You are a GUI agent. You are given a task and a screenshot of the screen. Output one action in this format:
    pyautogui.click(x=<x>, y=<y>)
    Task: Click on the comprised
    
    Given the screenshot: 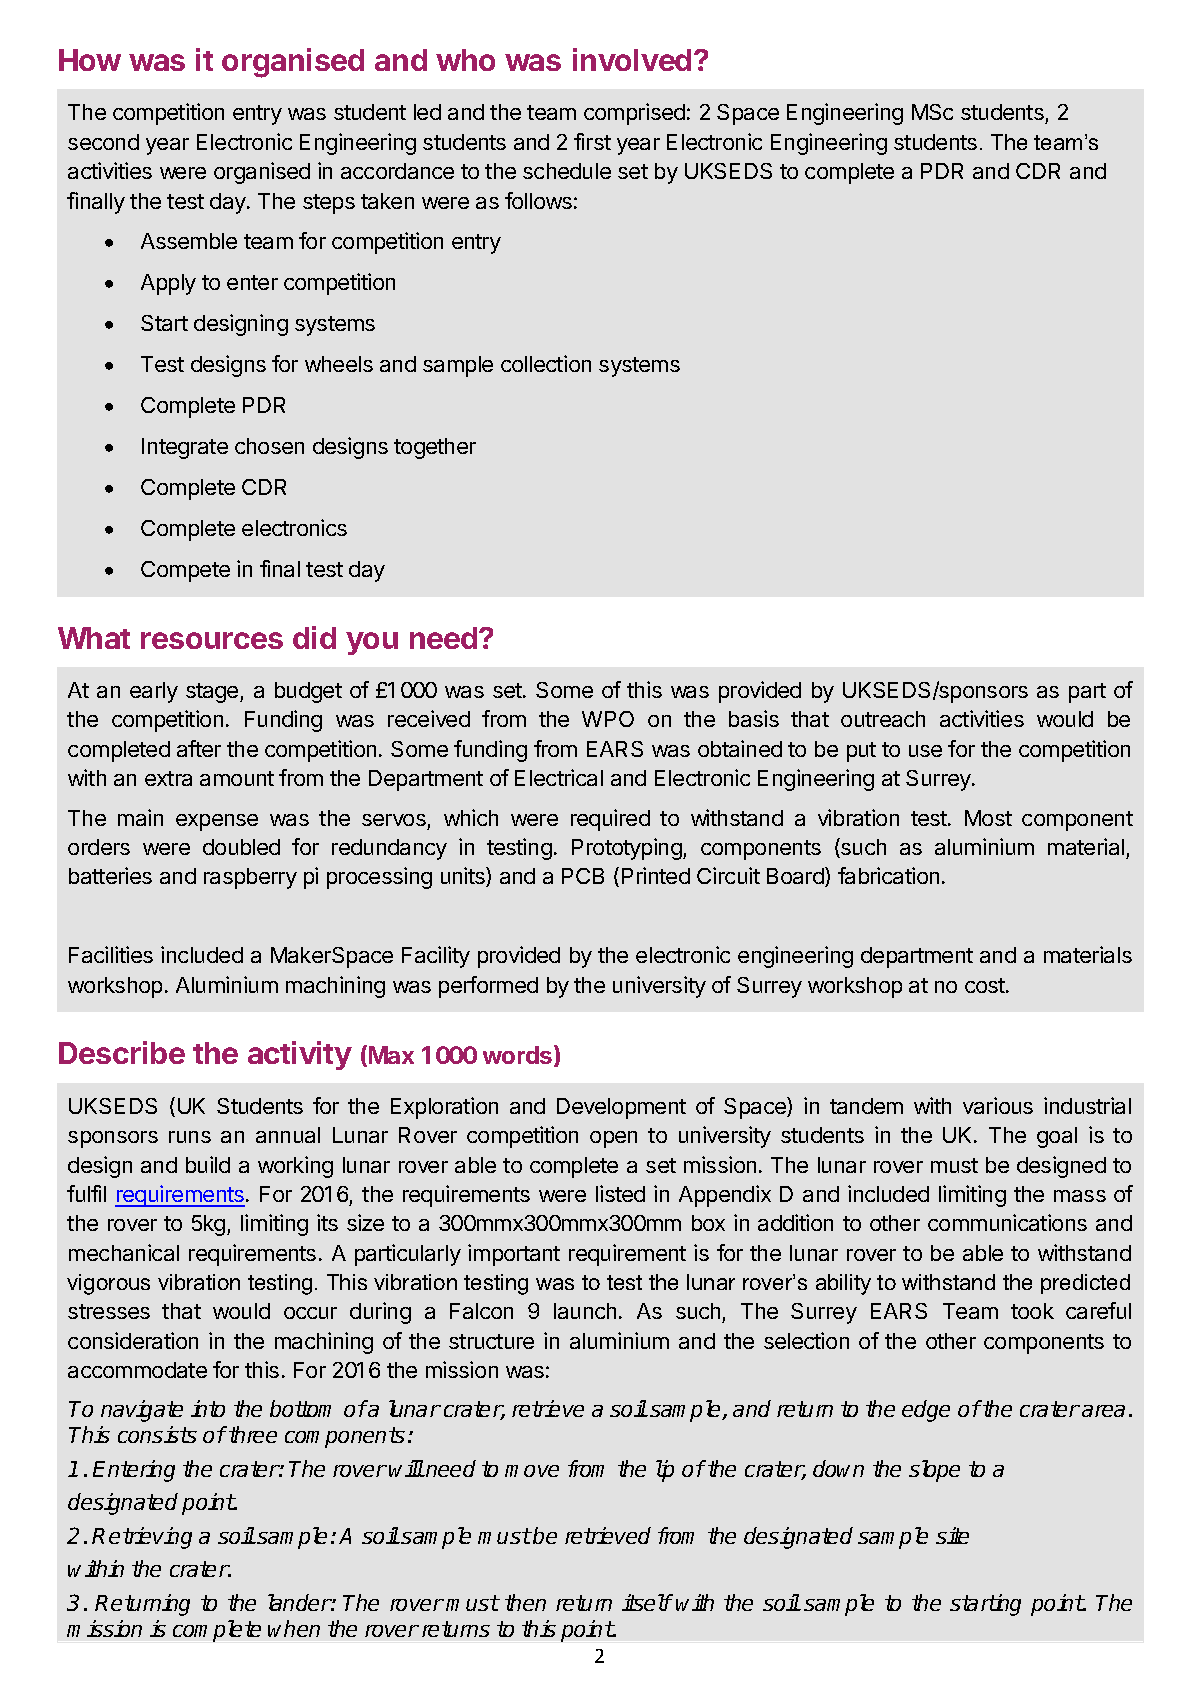 What is the action you would take?
    pyautogui.click(x=634, y=114)
